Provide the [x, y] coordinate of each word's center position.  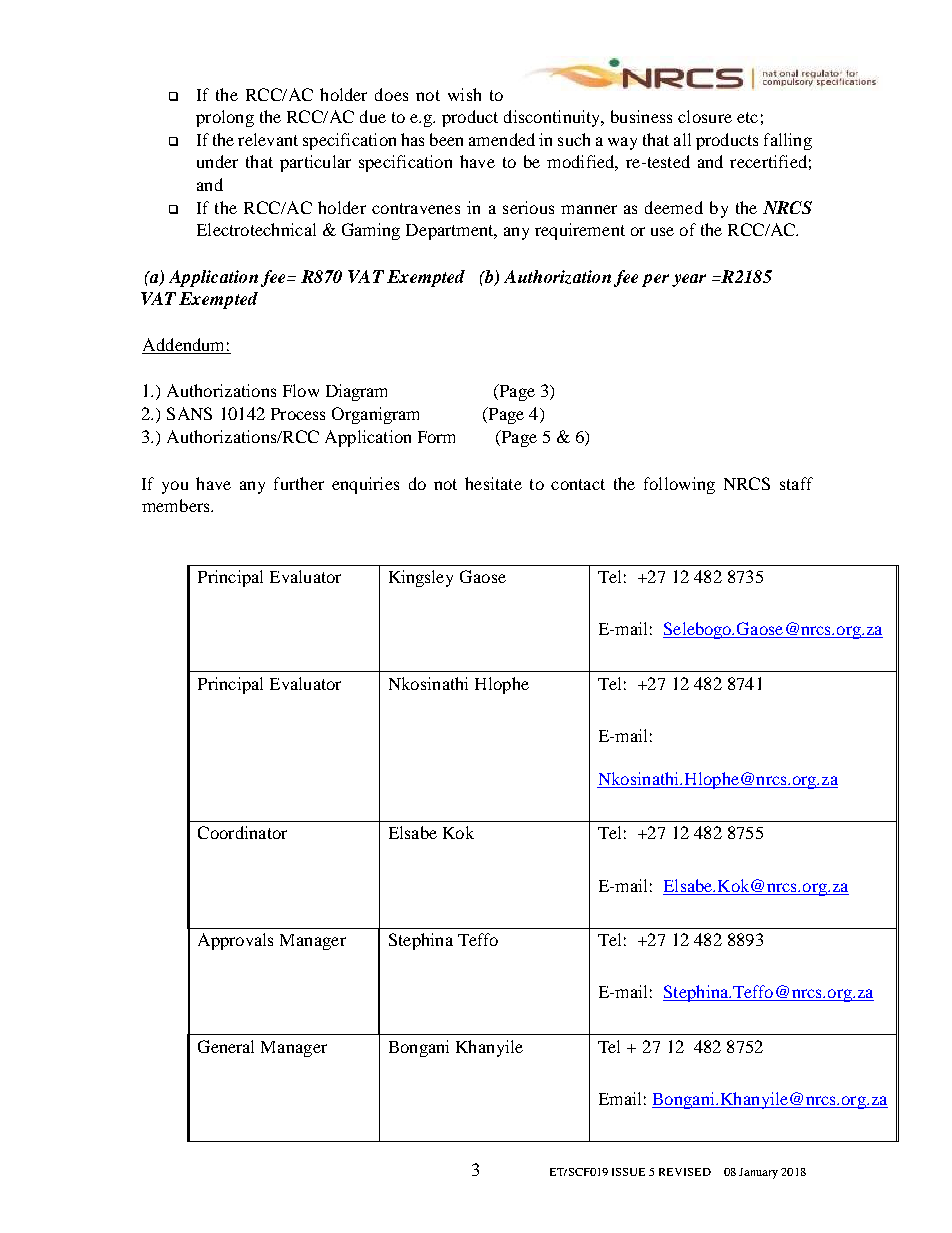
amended [502, 139]
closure [705, 116]
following [679, 485]
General [226, 1046]
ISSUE [628, 1172]
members [177, 505]
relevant [268, 139]
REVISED [685, 1172]
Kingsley [421, 578]
